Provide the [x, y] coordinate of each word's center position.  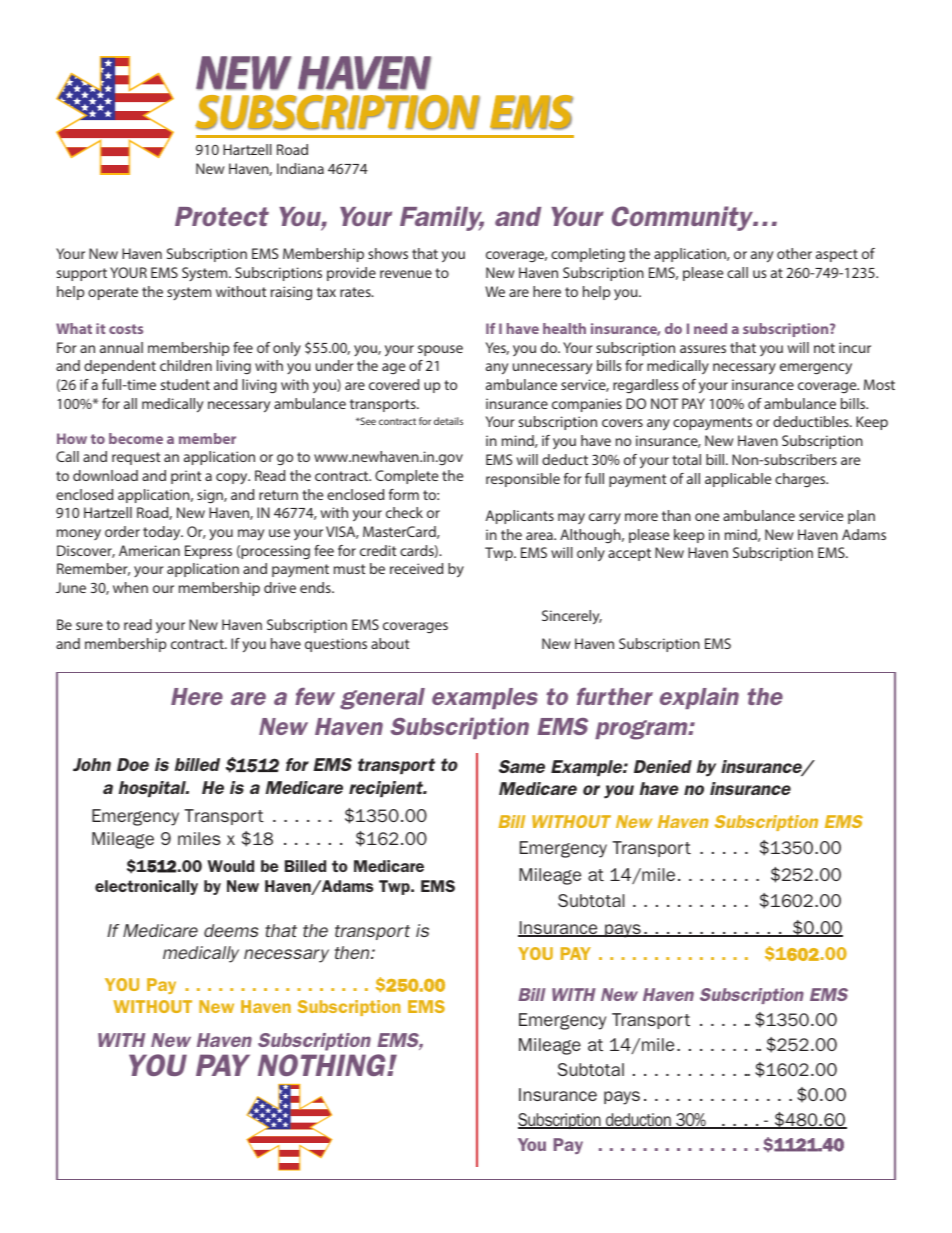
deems [231, 930]
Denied [663, 766]
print [186, 477]
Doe [133, 764]
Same [522, 766]
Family [442, 218]
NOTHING [323, 1065]
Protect [222, 216]
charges [801, 480]
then [353, 952]
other [794, 253]
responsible [523, 480]
